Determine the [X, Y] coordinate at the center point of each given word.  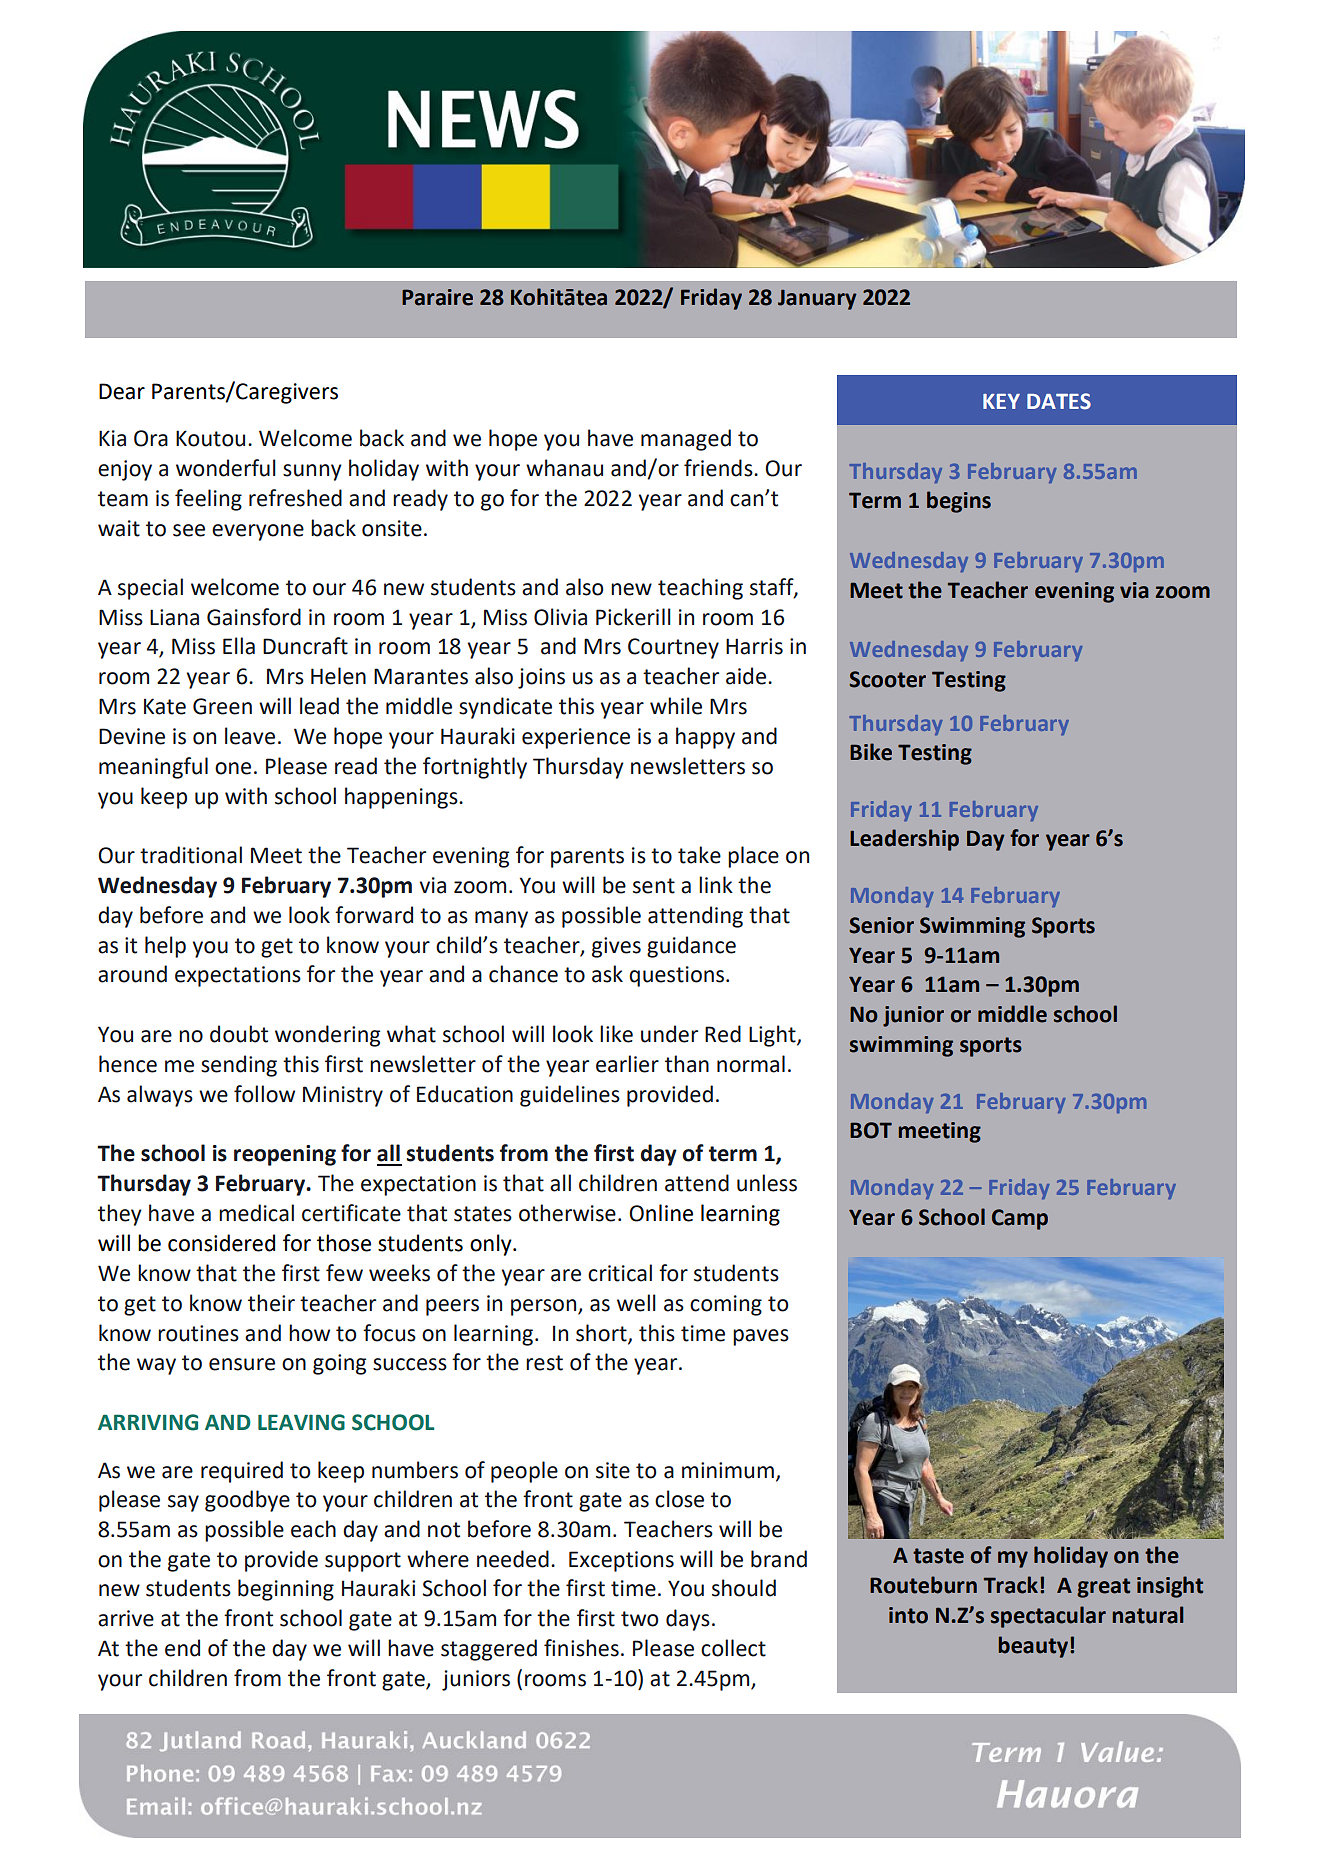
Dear [122, 391]
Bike [871, 752]
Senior [881, 925]
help [165, 947]
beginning [286, 1590]
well [636, 1303]
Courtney [673, 648]
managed [686, 440]
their [271, 1303]
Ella [239, 646]
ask [607, 974]
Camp [1020, 1219]
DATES [1059, 401]
